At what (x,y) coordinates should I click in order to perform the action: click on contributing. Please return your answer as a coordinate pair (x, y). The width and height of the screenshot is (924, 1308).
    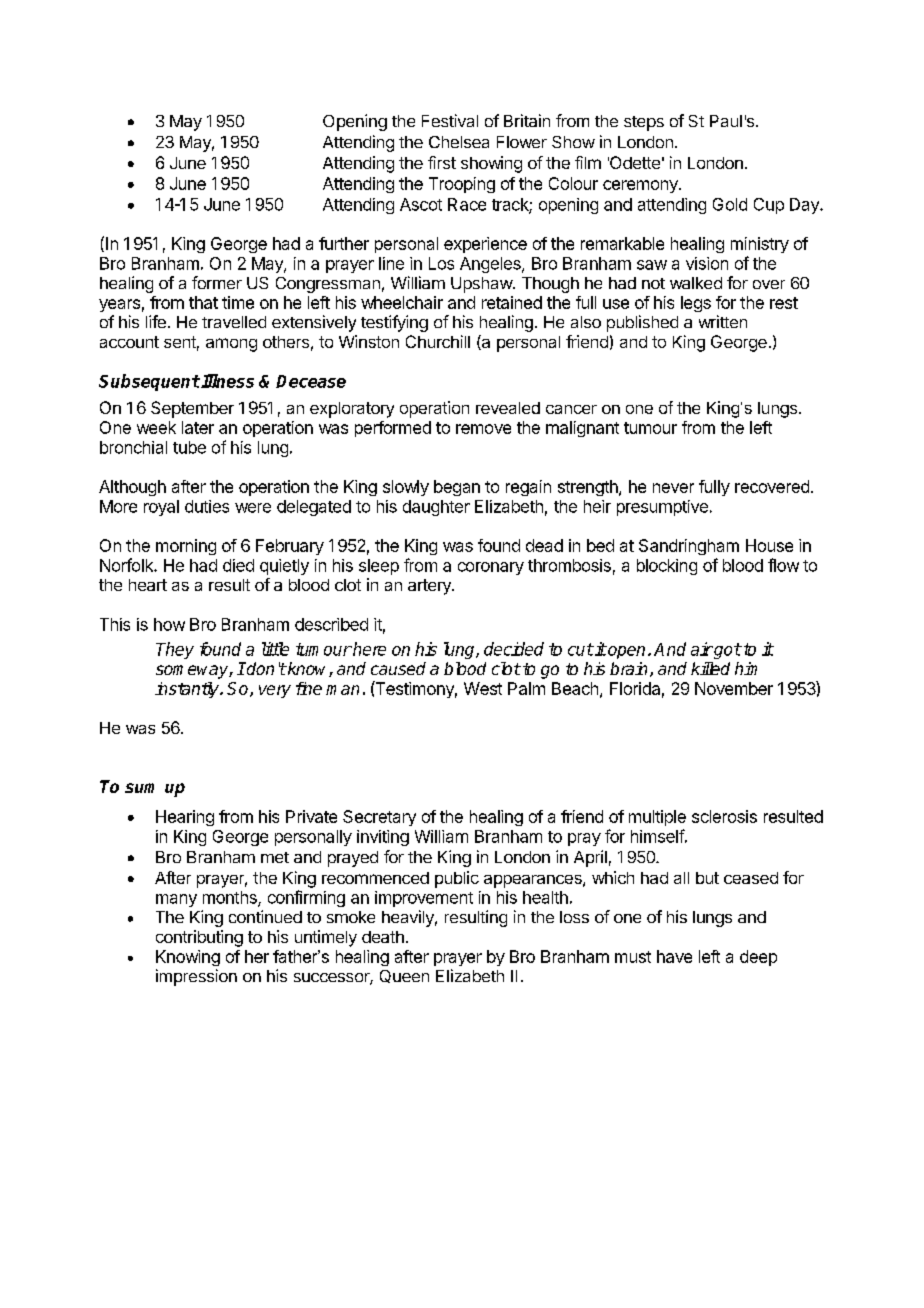
    Looking at the image, I should click on (199, 938).
